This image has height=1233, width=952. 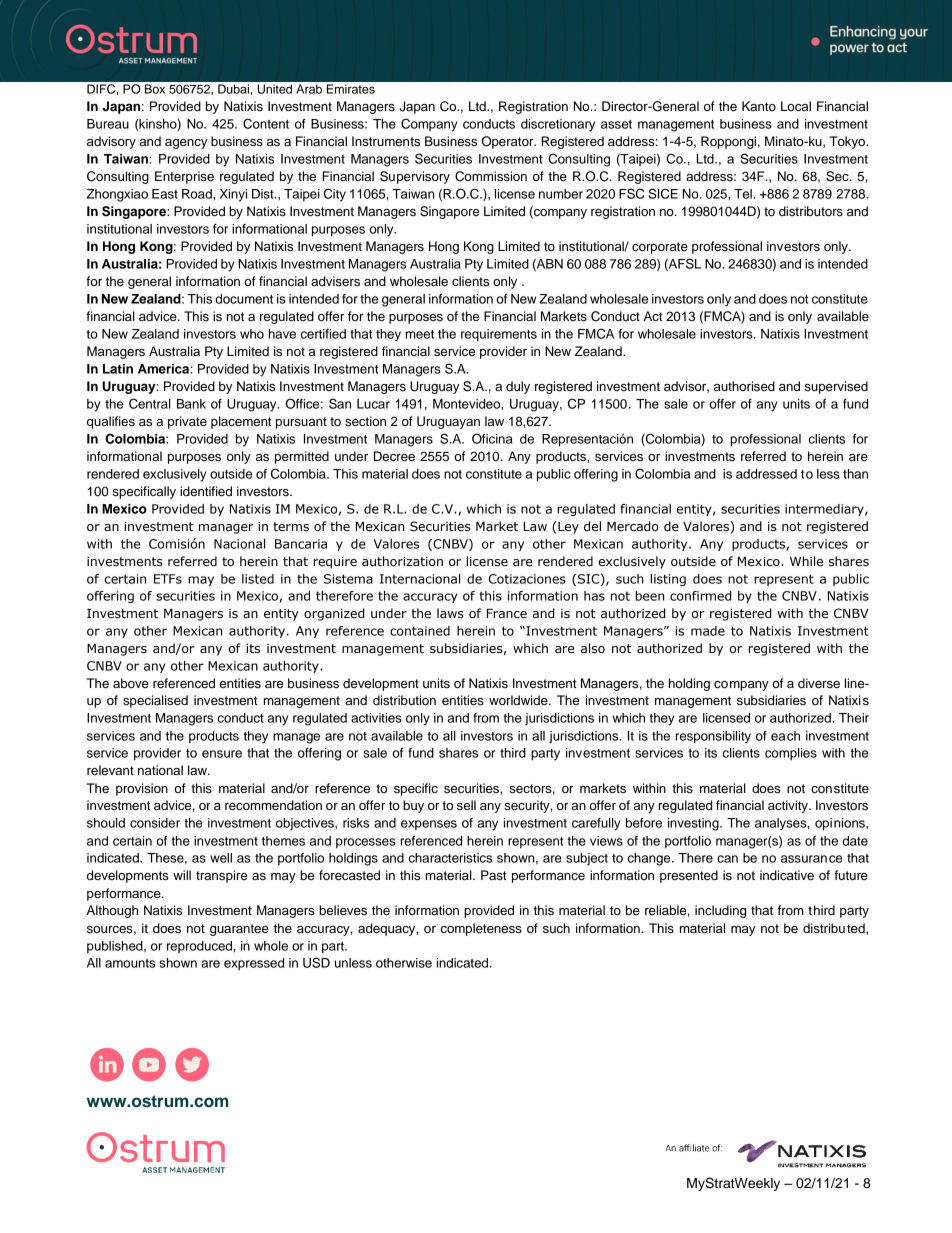 What do you see at coordinates (186, 144) in the image?
I see `agency` at bounding box center [186, 144].
